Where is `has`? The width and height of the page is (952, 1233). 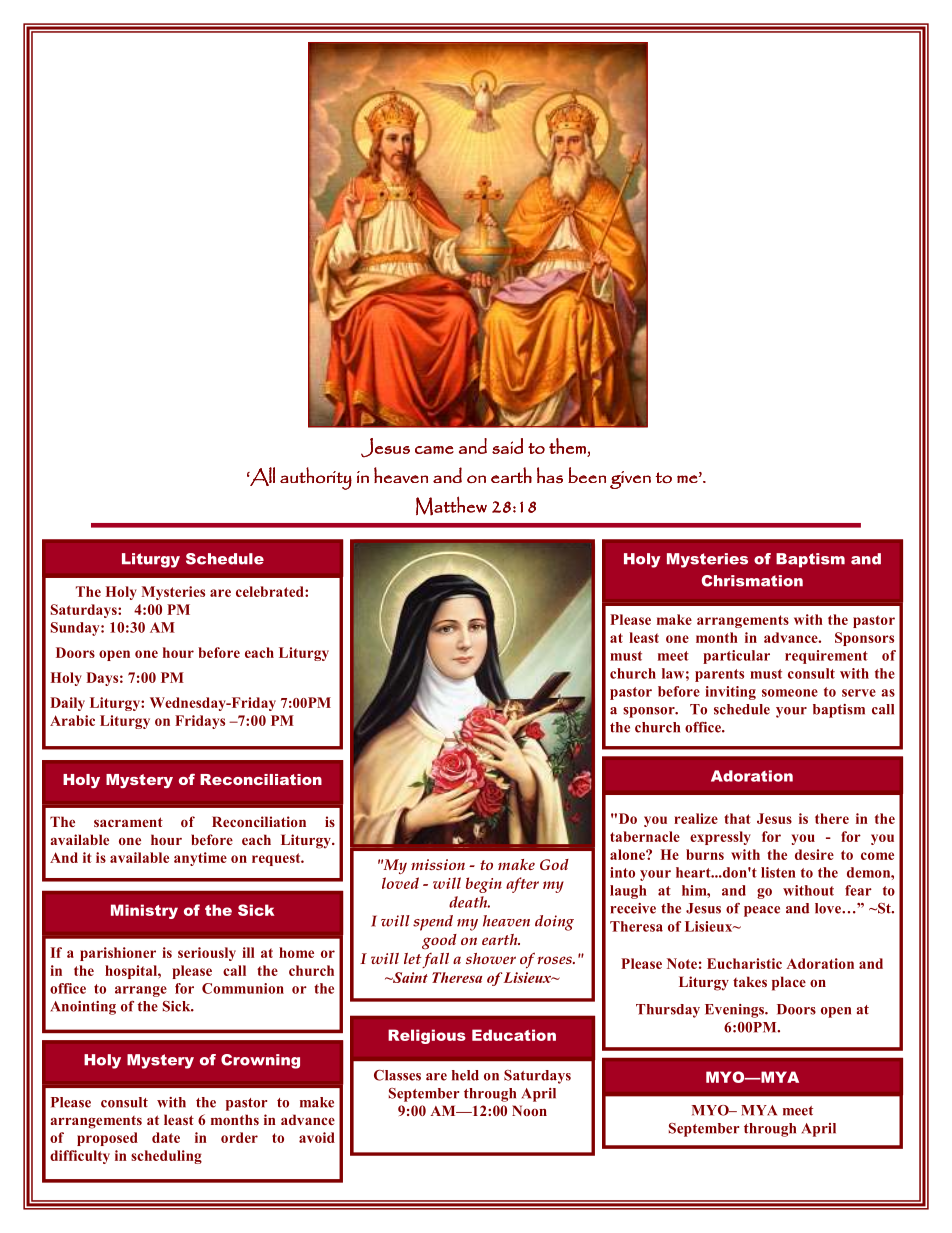
has is located at coordinates (550, 475).
